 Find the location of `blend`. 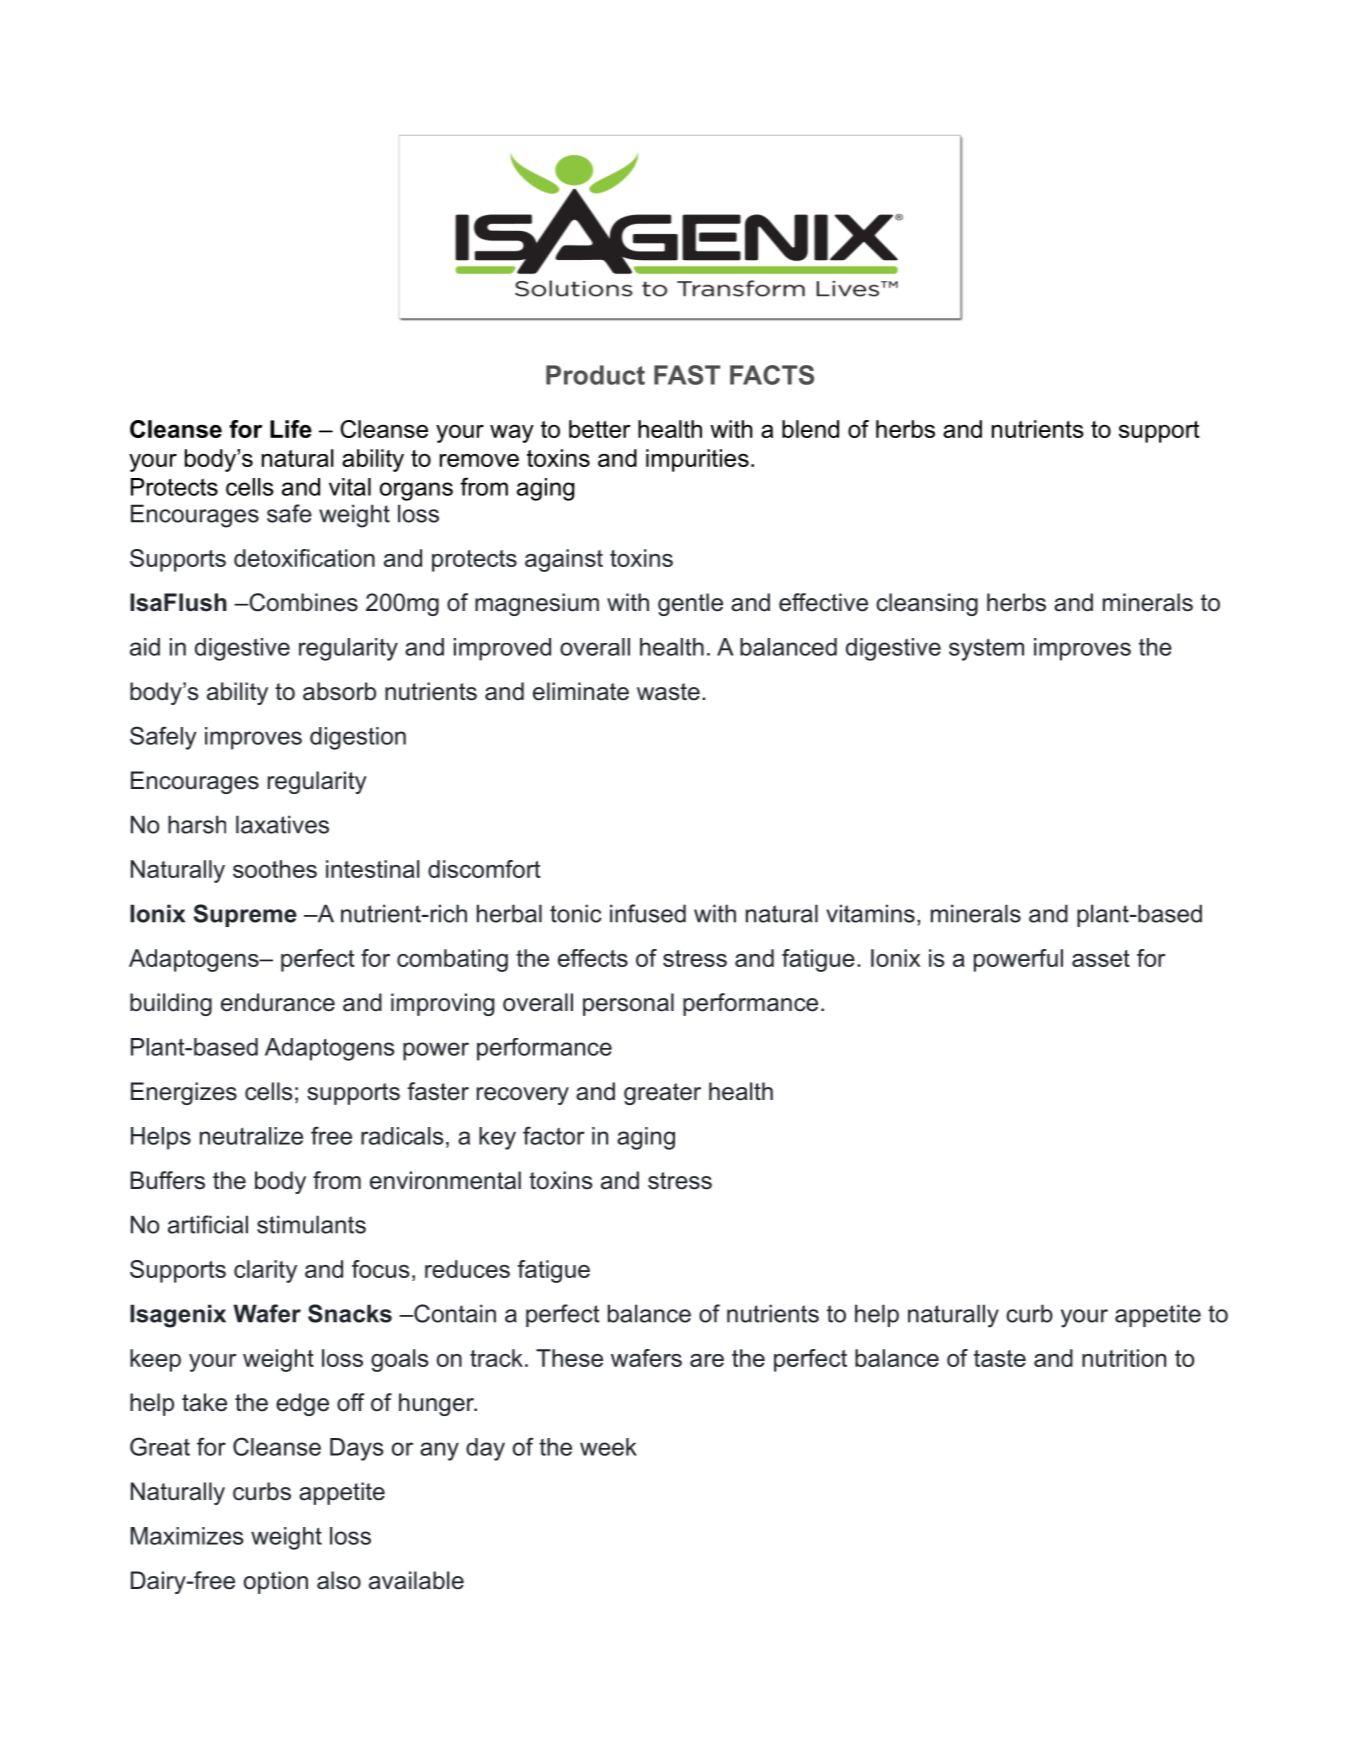

blend is located at coordinates (810, 429).
